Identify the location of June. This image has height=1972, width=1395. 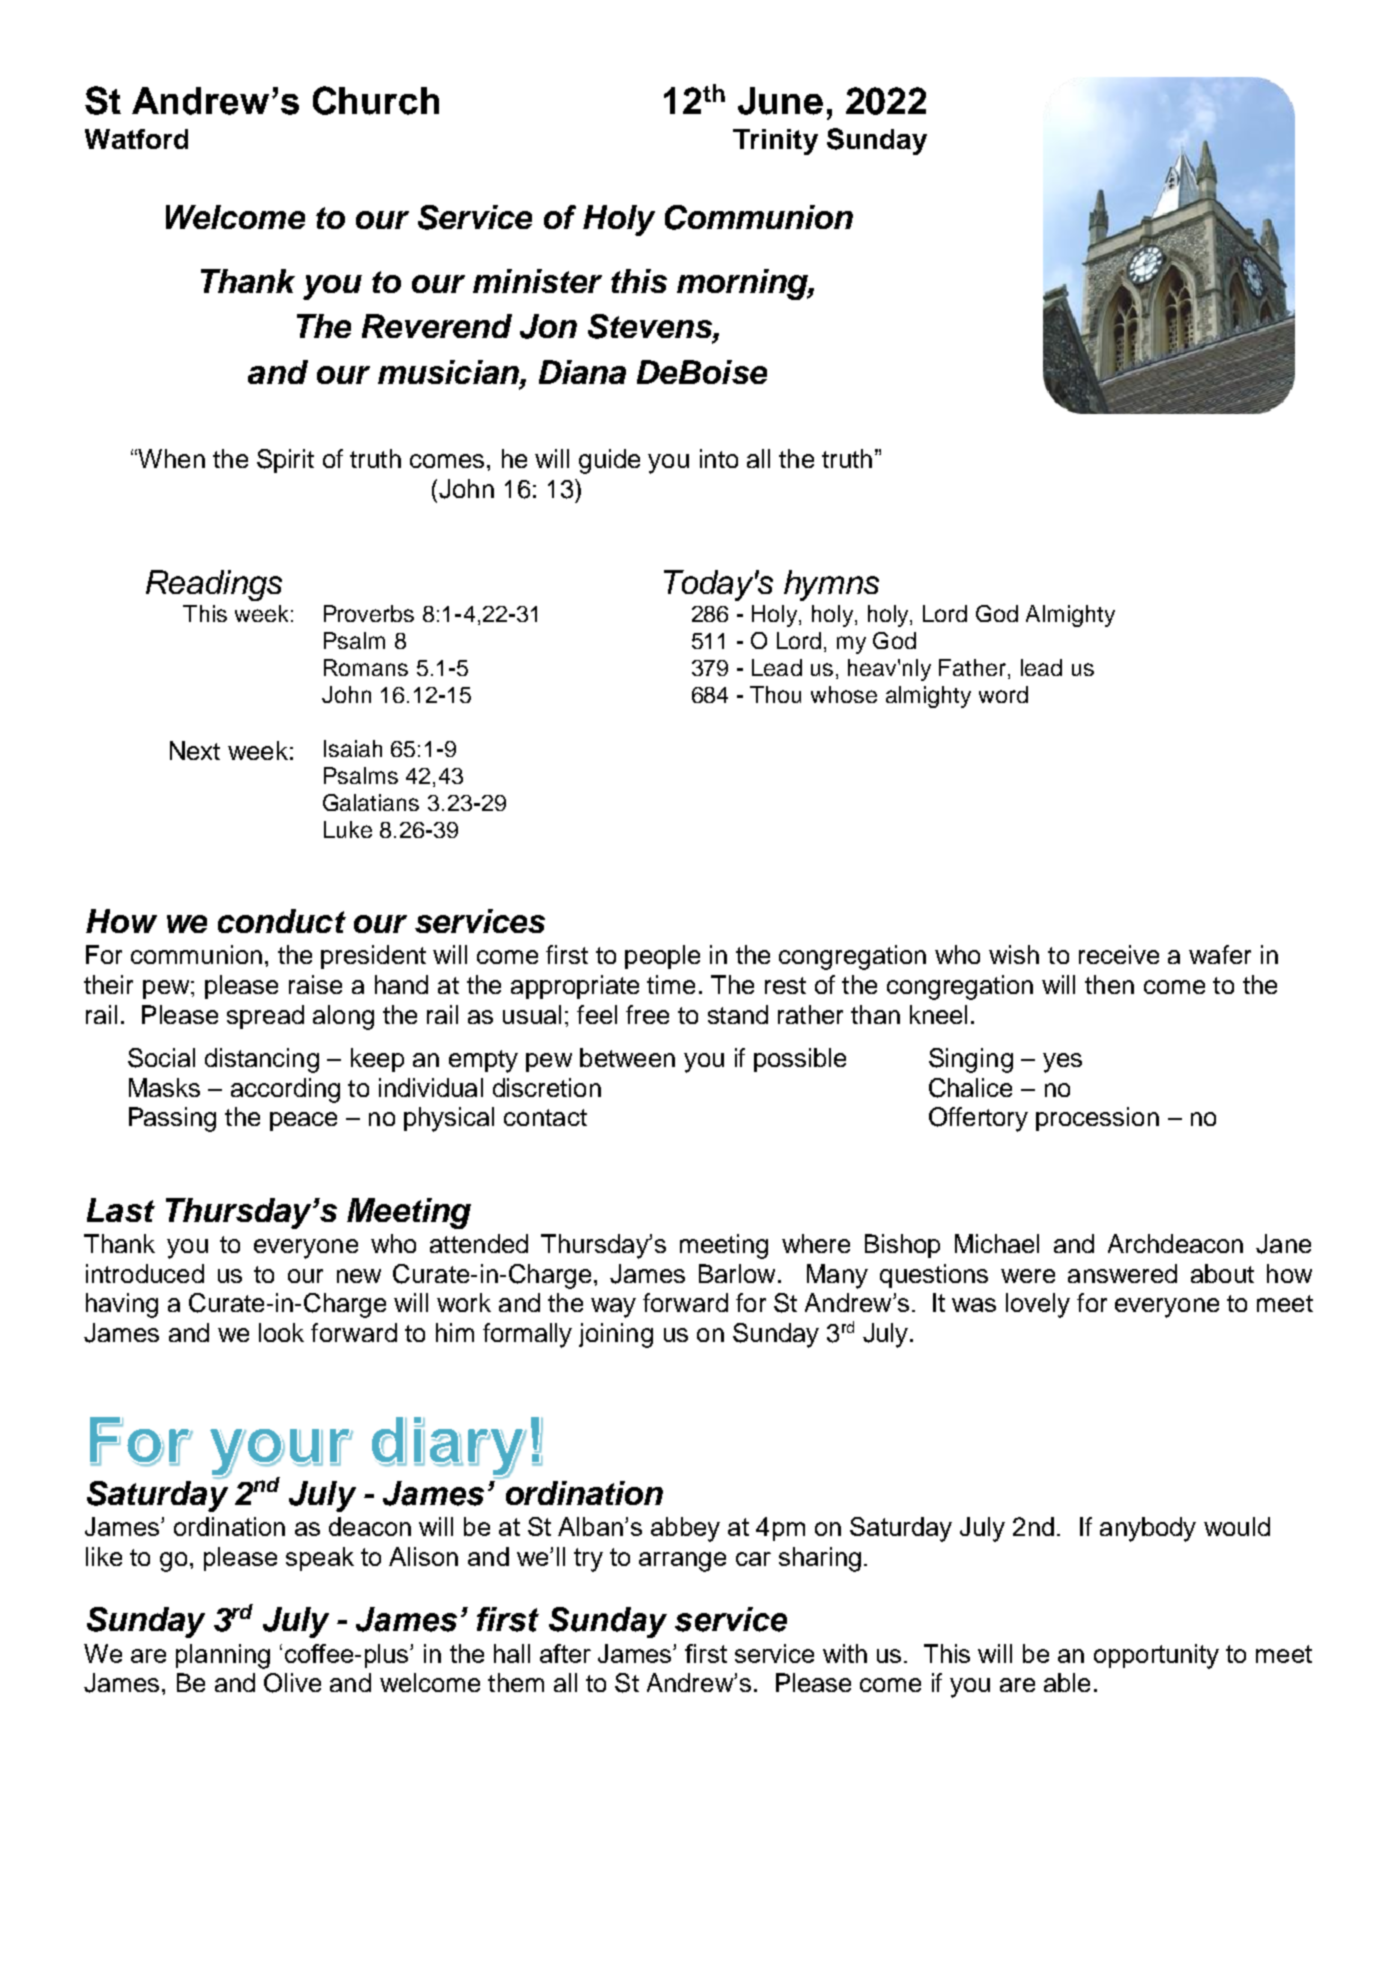
(780, 101).
